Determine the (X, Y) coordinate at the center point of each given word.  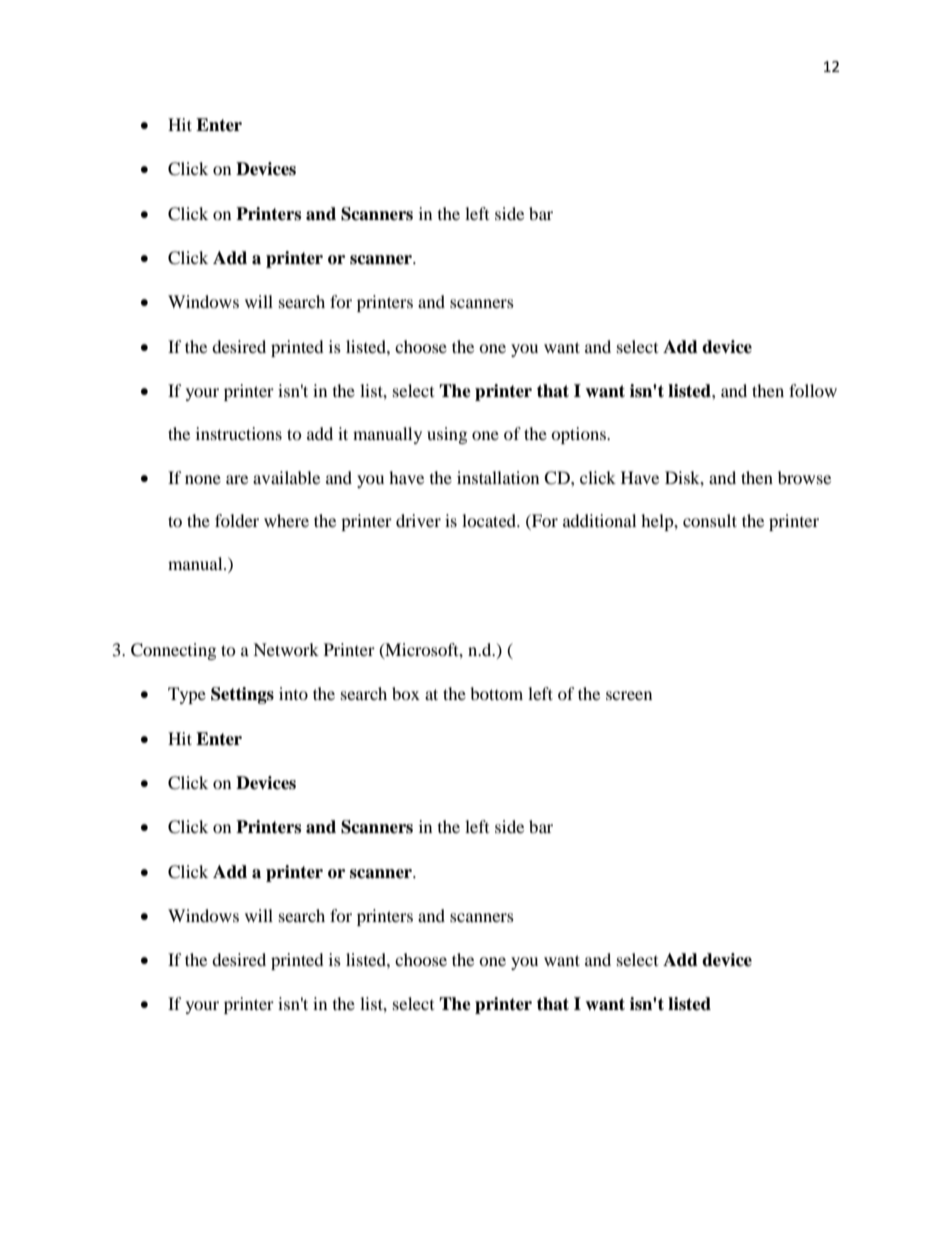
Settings (242, 695)
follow (813, 390)
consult (710, 520)
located (490, 520)
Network (286, 649)
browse (804, 477)
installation (498, 477)
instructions (239, 433)
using (447, 435)
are (237, 479)
